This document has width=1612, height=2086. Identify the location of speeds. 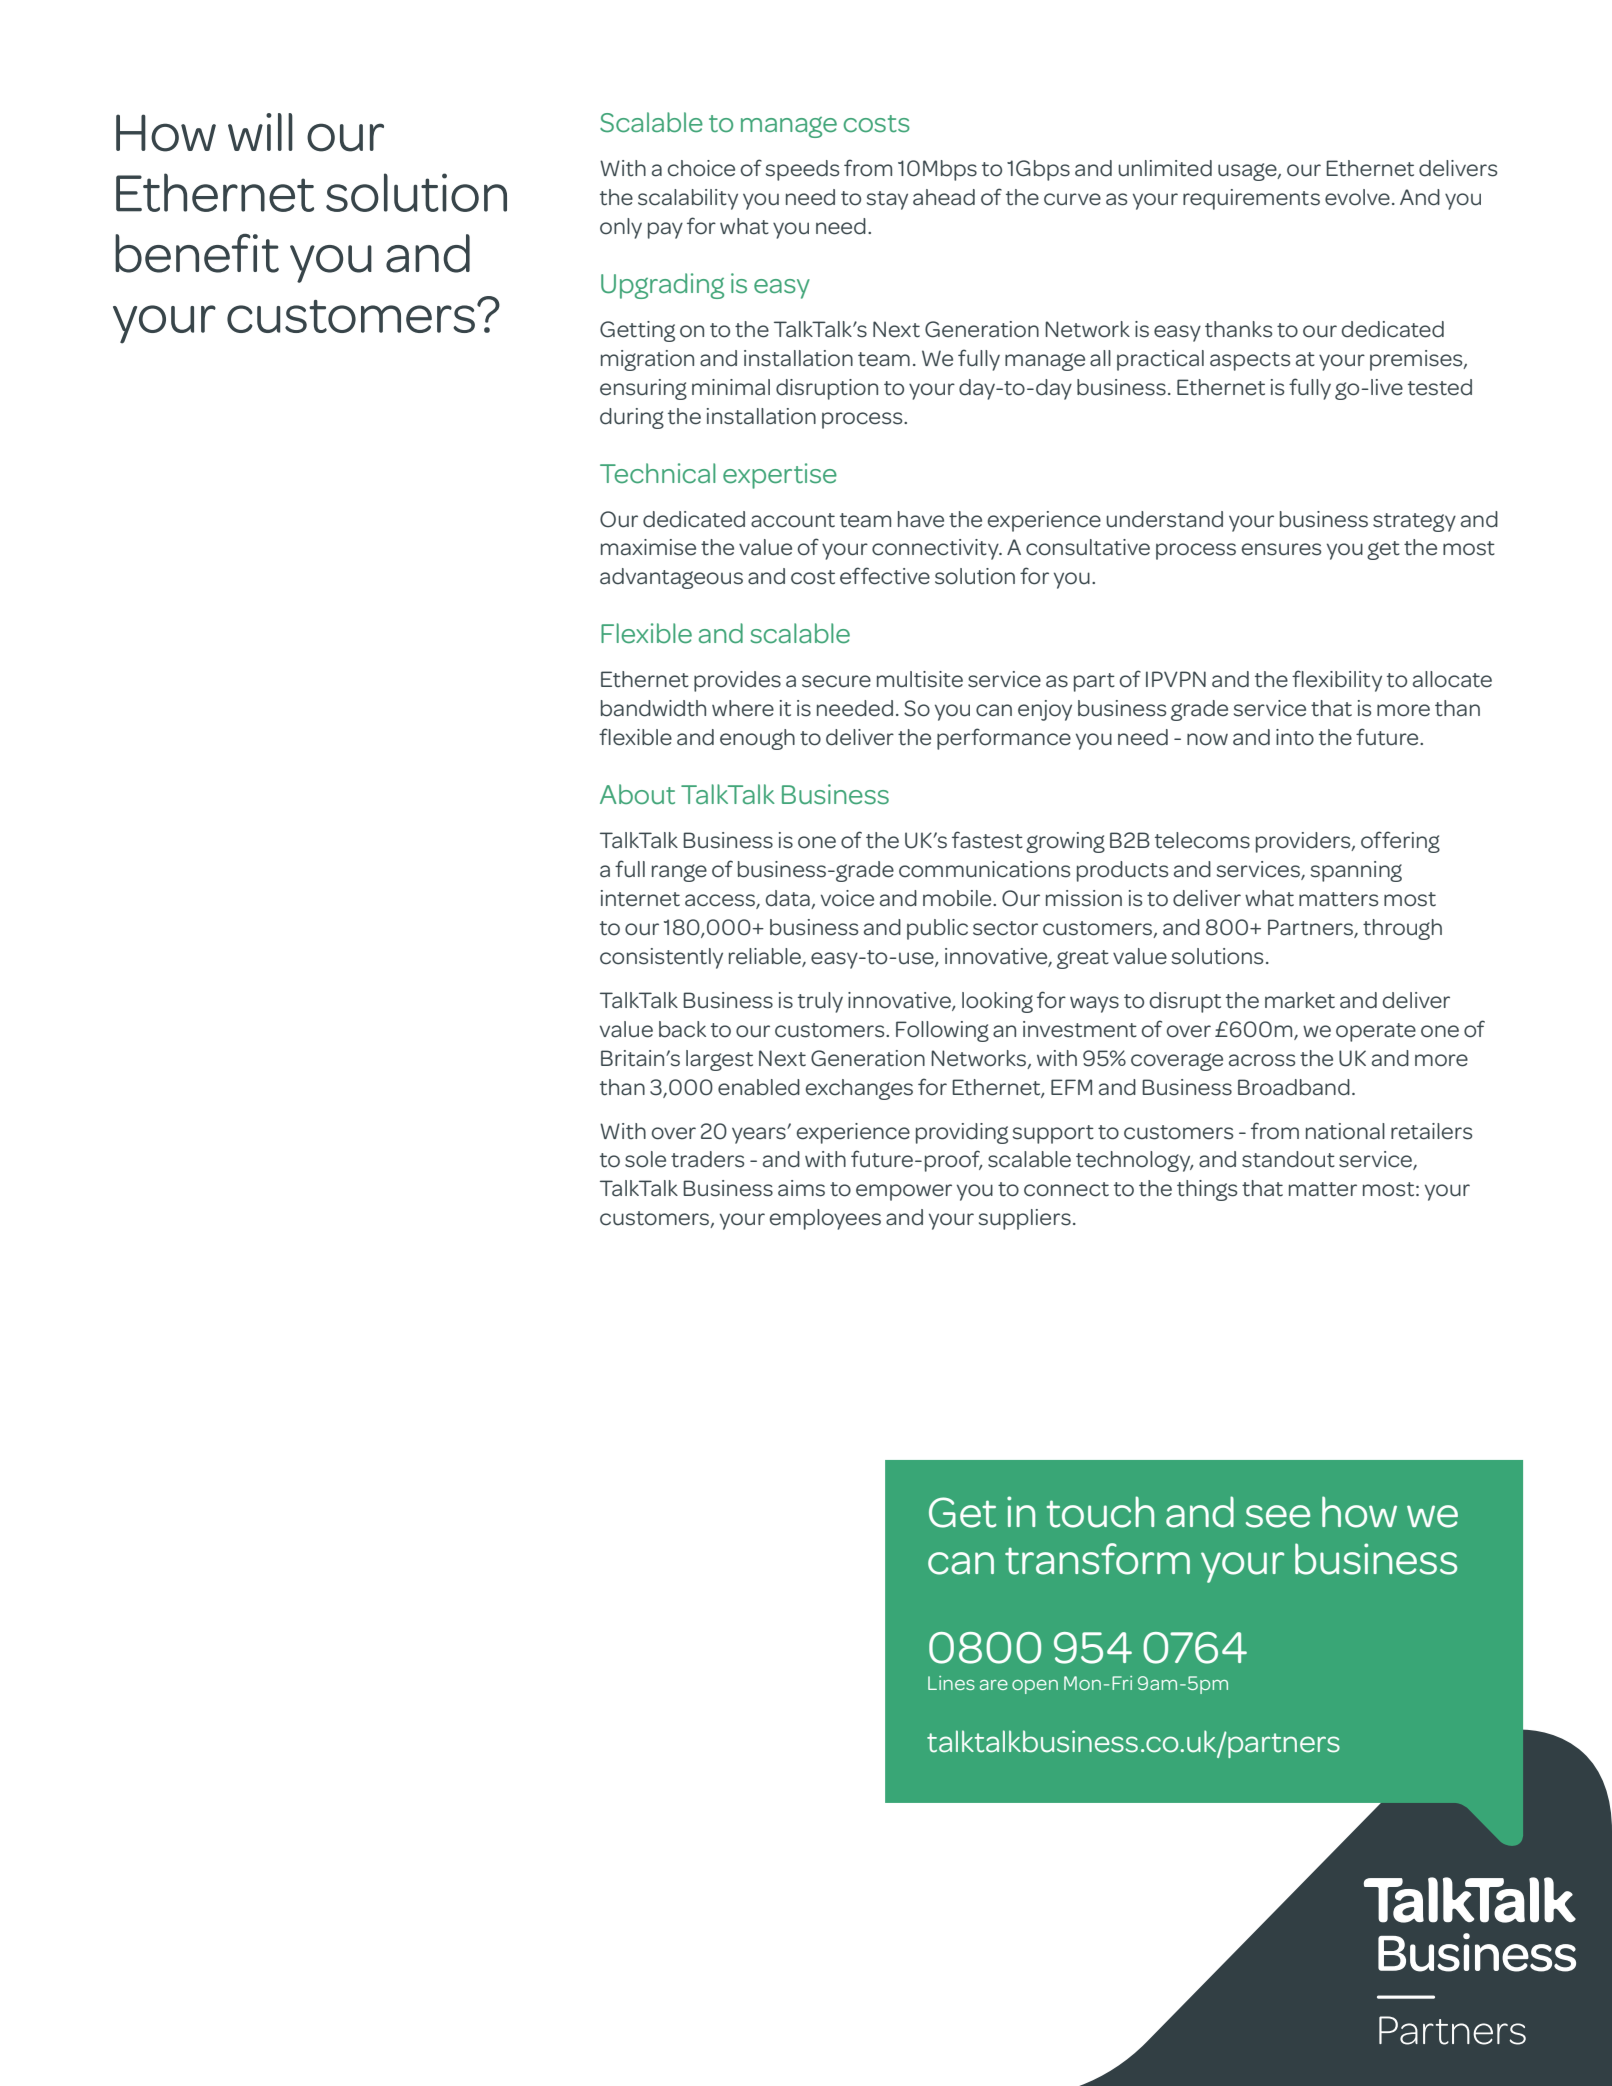
(802, 170).
